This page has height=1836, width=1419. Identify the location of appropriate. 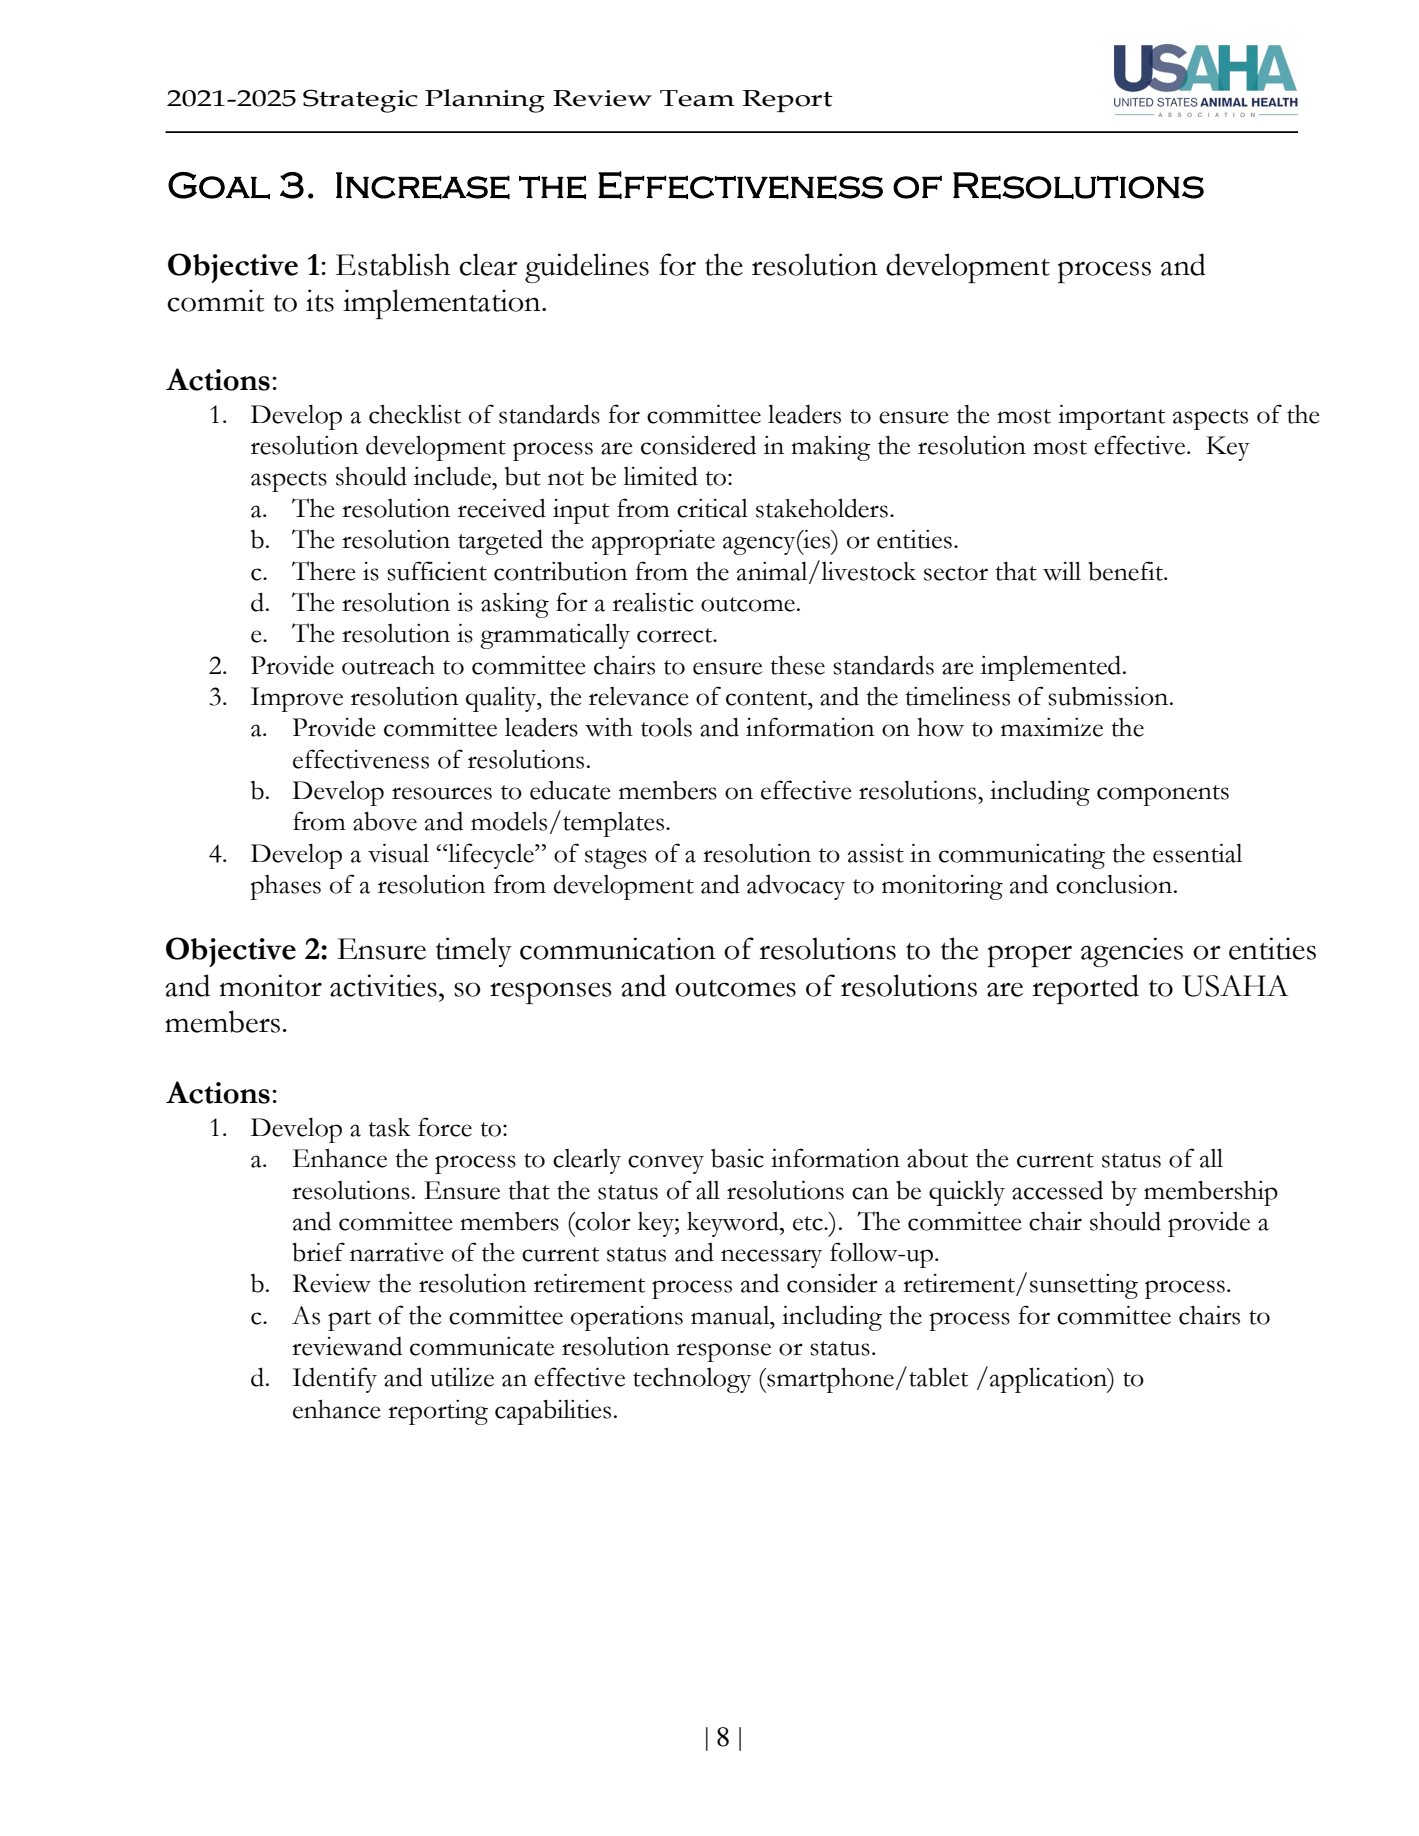
(653, 542).
